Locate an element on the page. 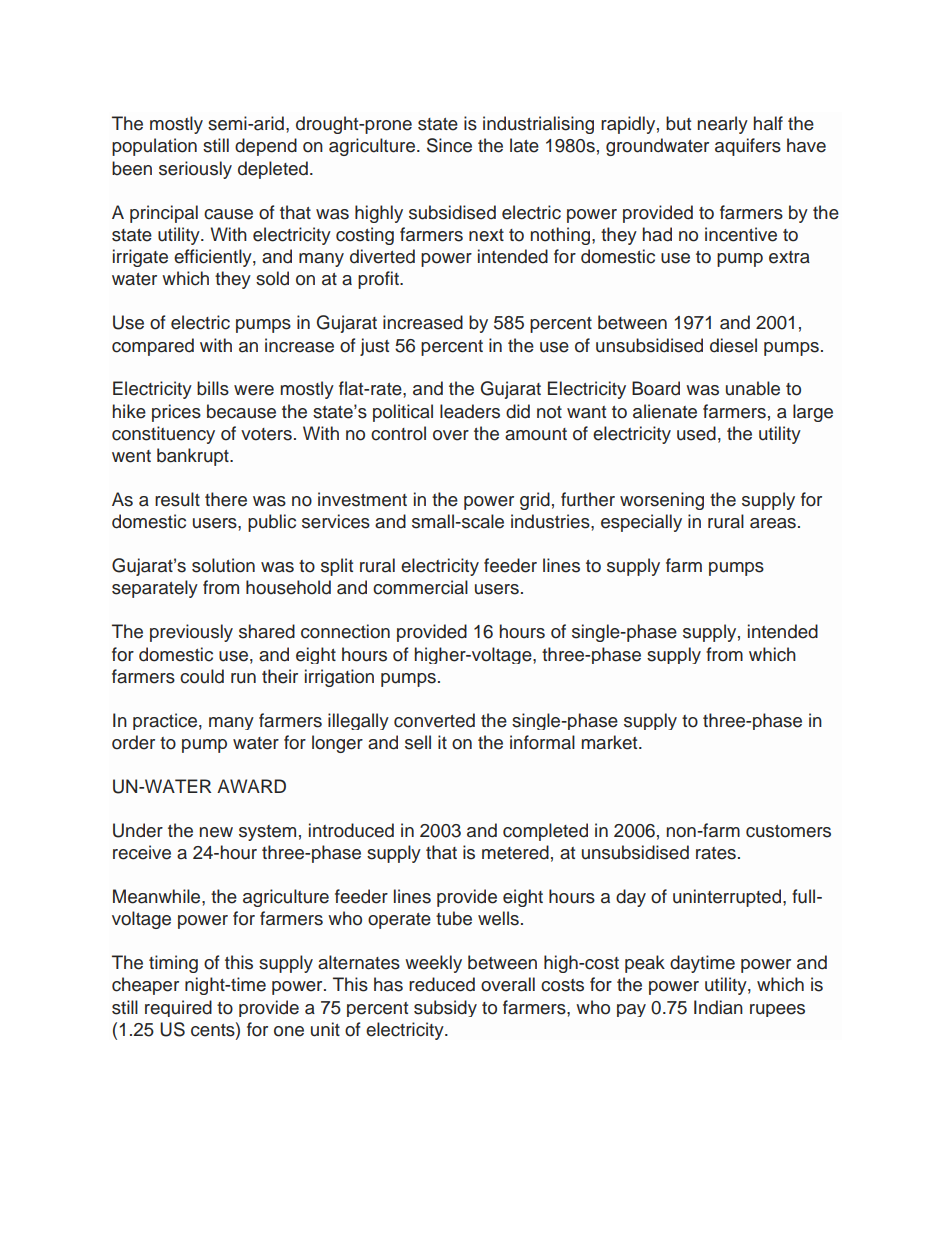 This document has width=952, height=1233. Since is located at coordinates (449, 145).
